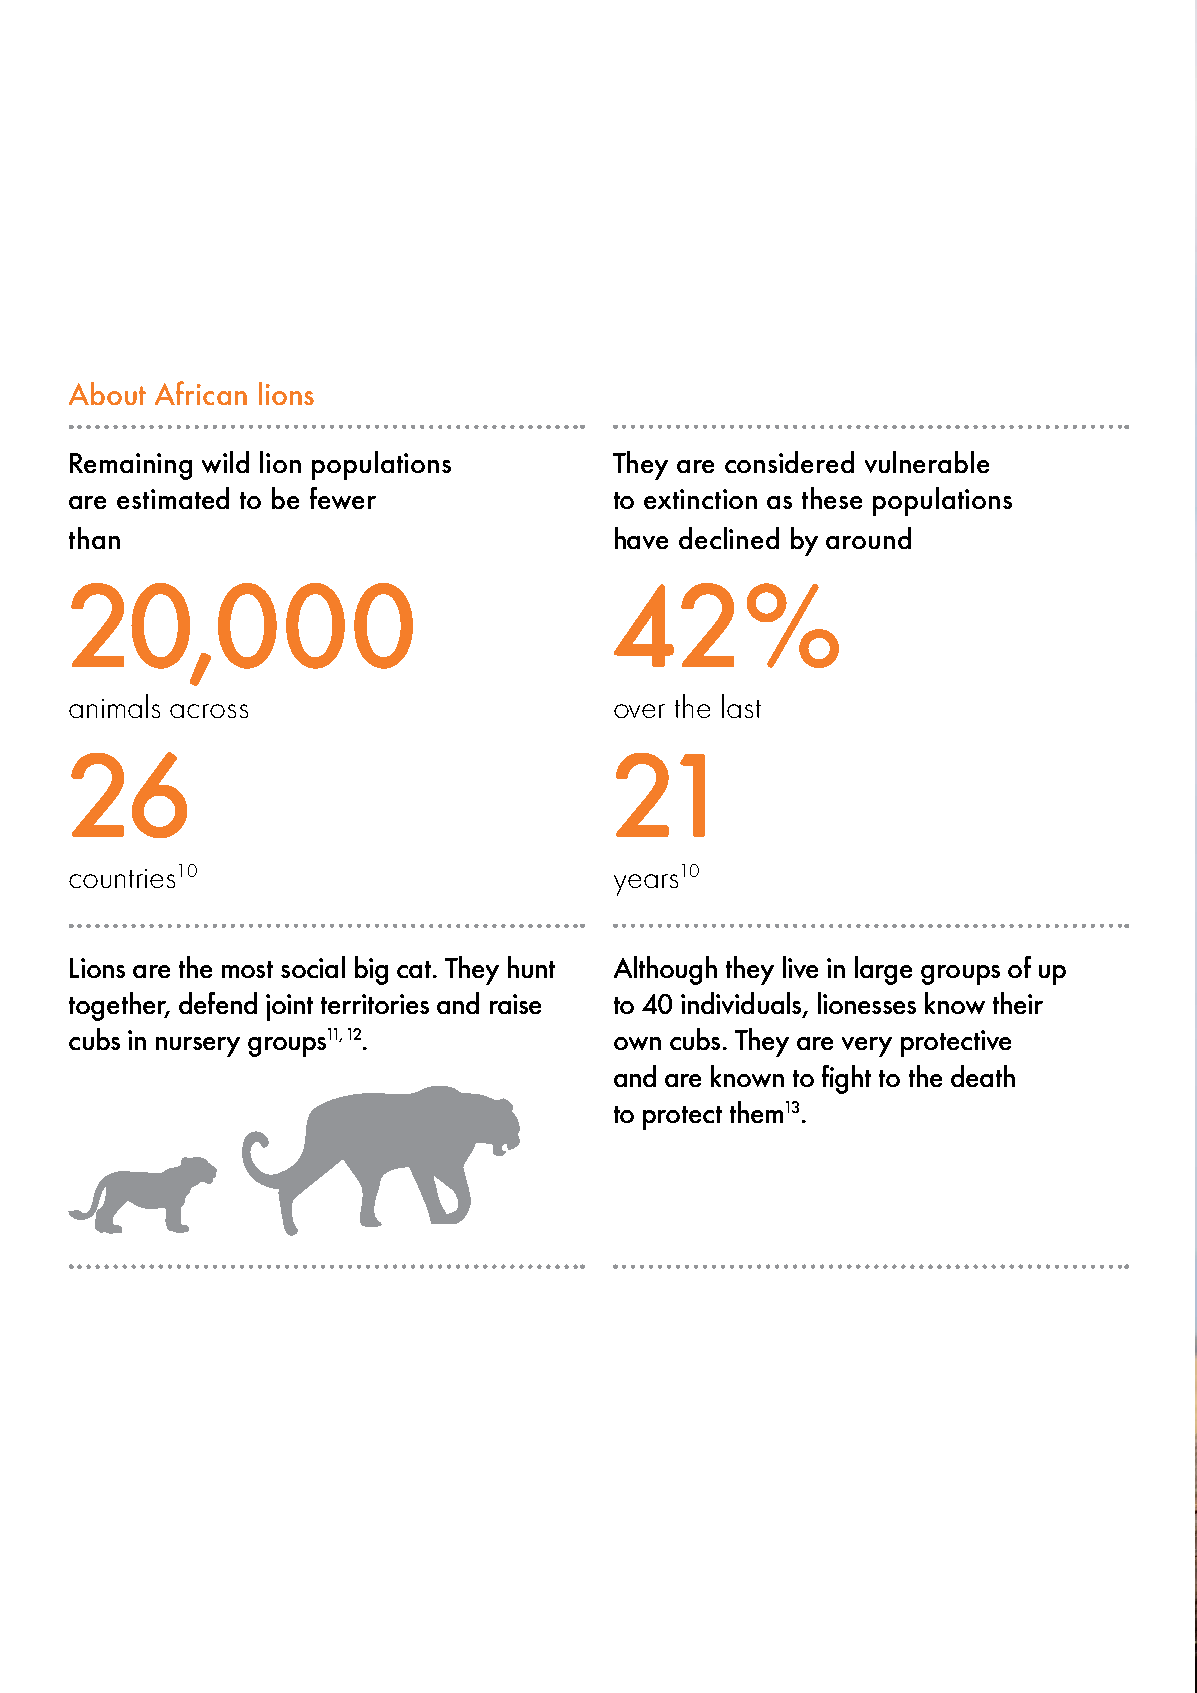  I want to click on vulnerable, so click(927, 462).
